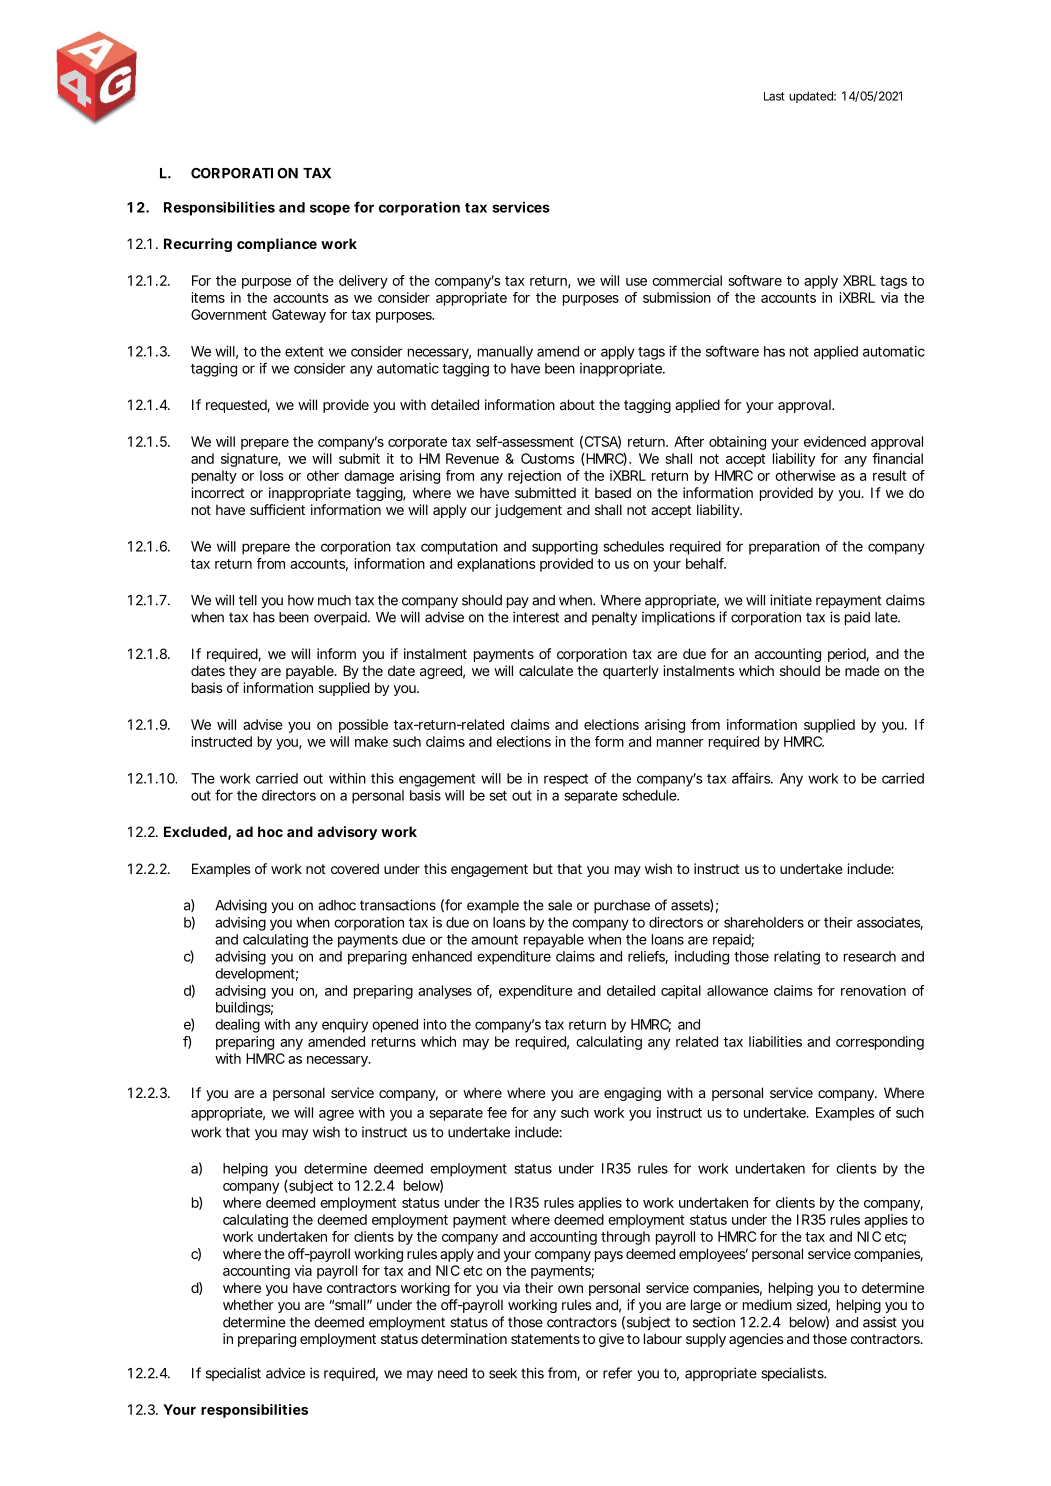  I want to click on about, so click(577, 404).
